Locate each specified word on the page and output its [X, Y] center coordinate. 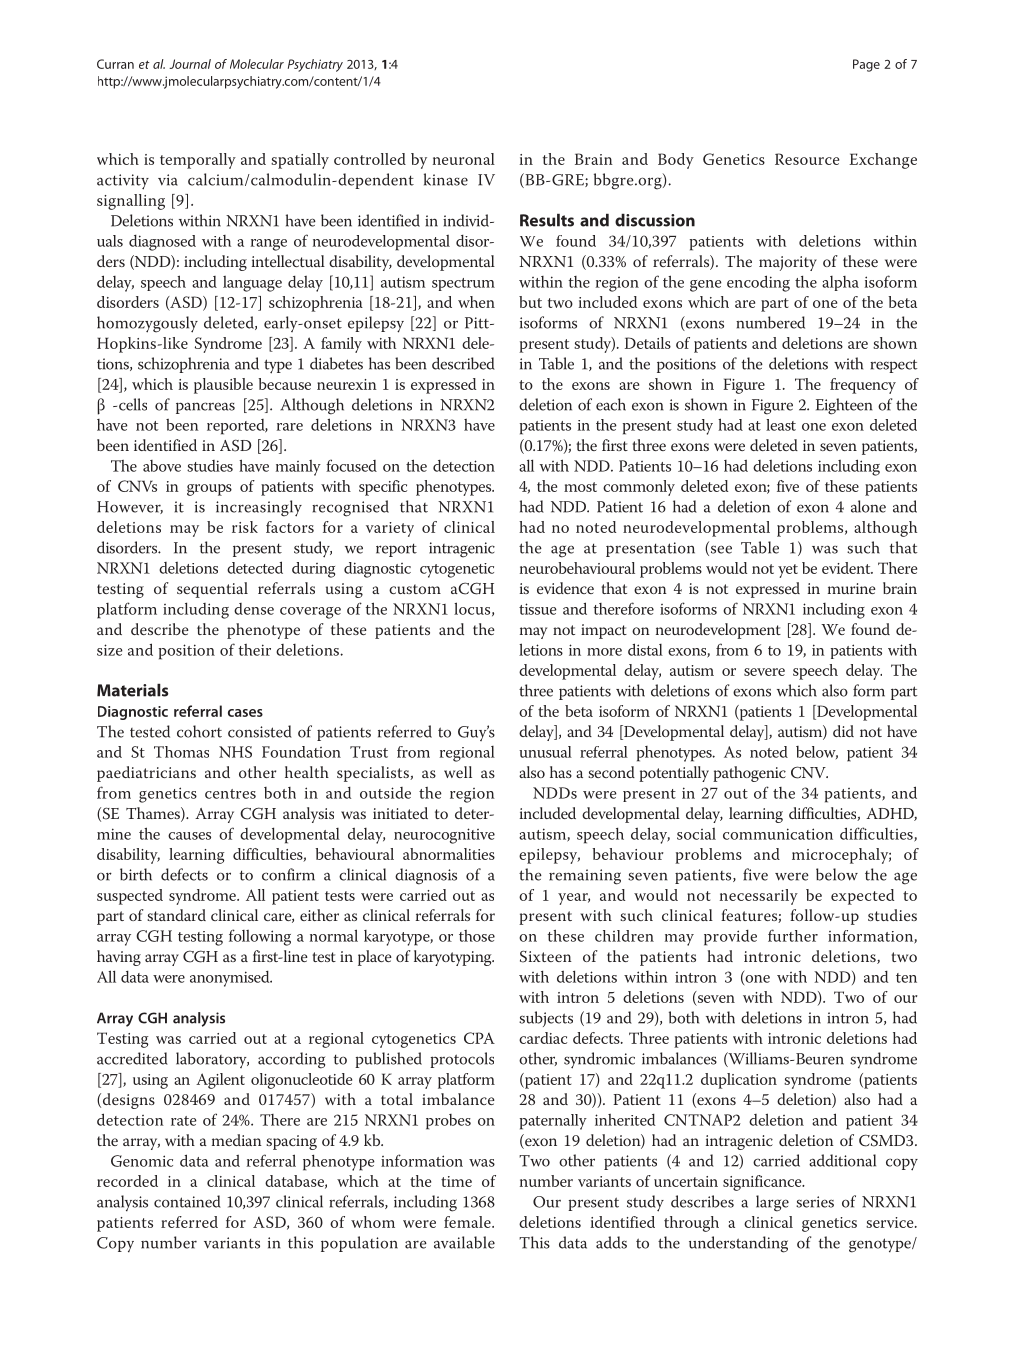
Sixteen [546, 956]
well [458, 772]
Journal [190, 64]
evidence [565, 588]
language [252, 284]
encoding [758, 283]
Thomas [181, 752]
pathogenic [749, 774]
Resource [807, 159]
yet [788, 571]
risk [245, 527]
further [793, 935]
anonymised [231, 979]
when [476, 302]
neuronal [464, 159]
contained [187, 1201]
